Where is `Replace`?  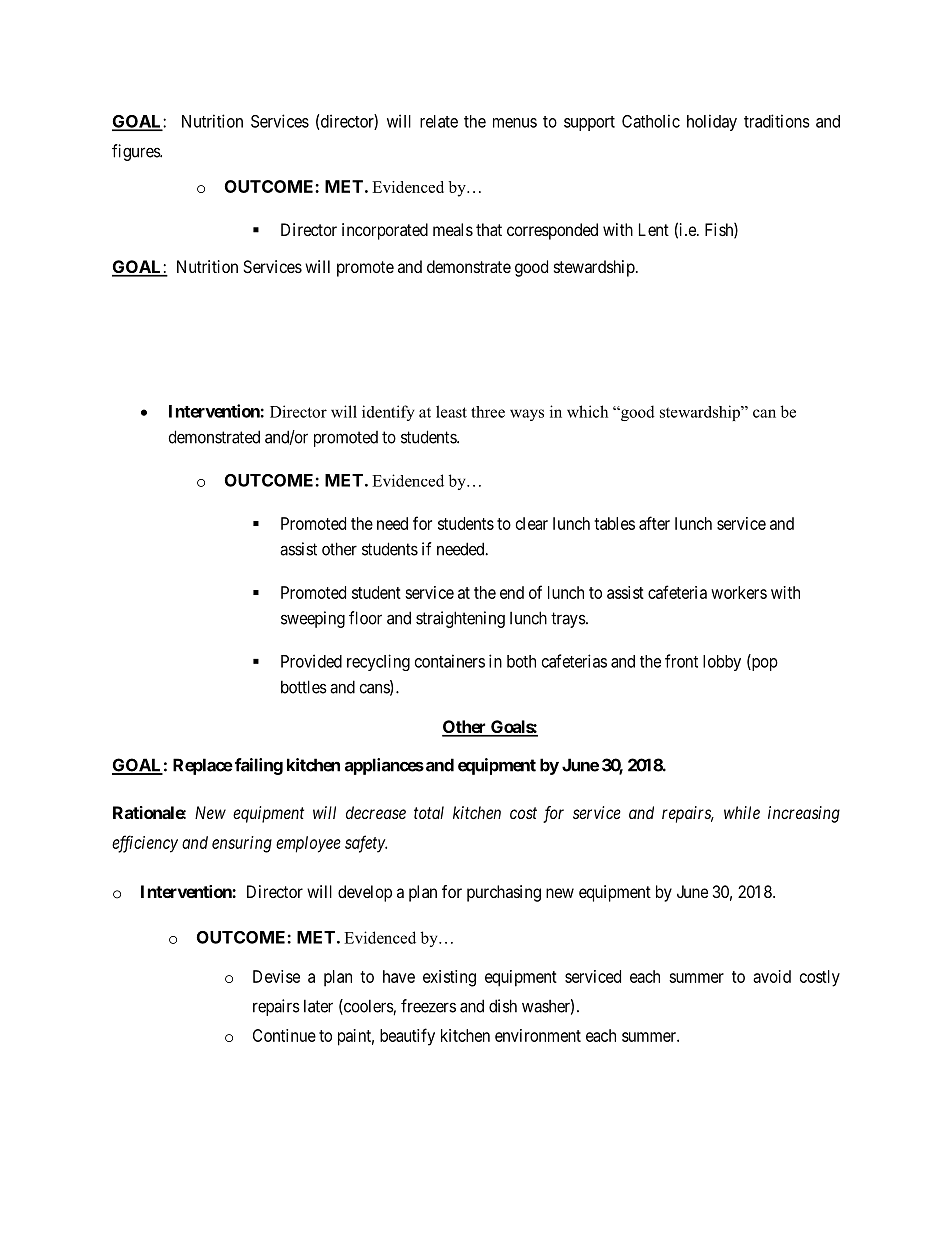 Replace is located at coordinates (203, 766).
